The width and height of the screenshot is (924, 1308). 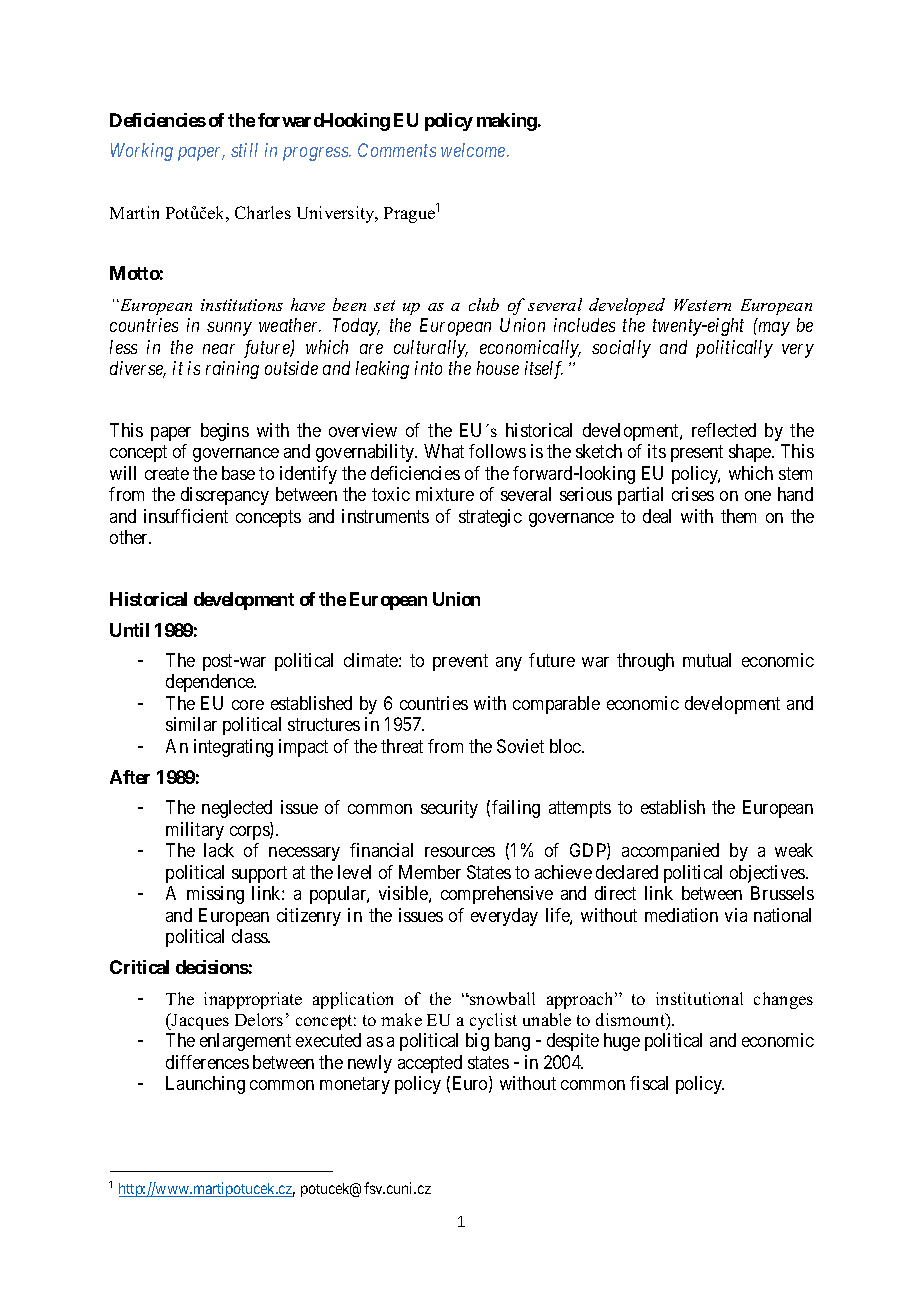 I want to click on mutual, so click(x=707, y=660).
